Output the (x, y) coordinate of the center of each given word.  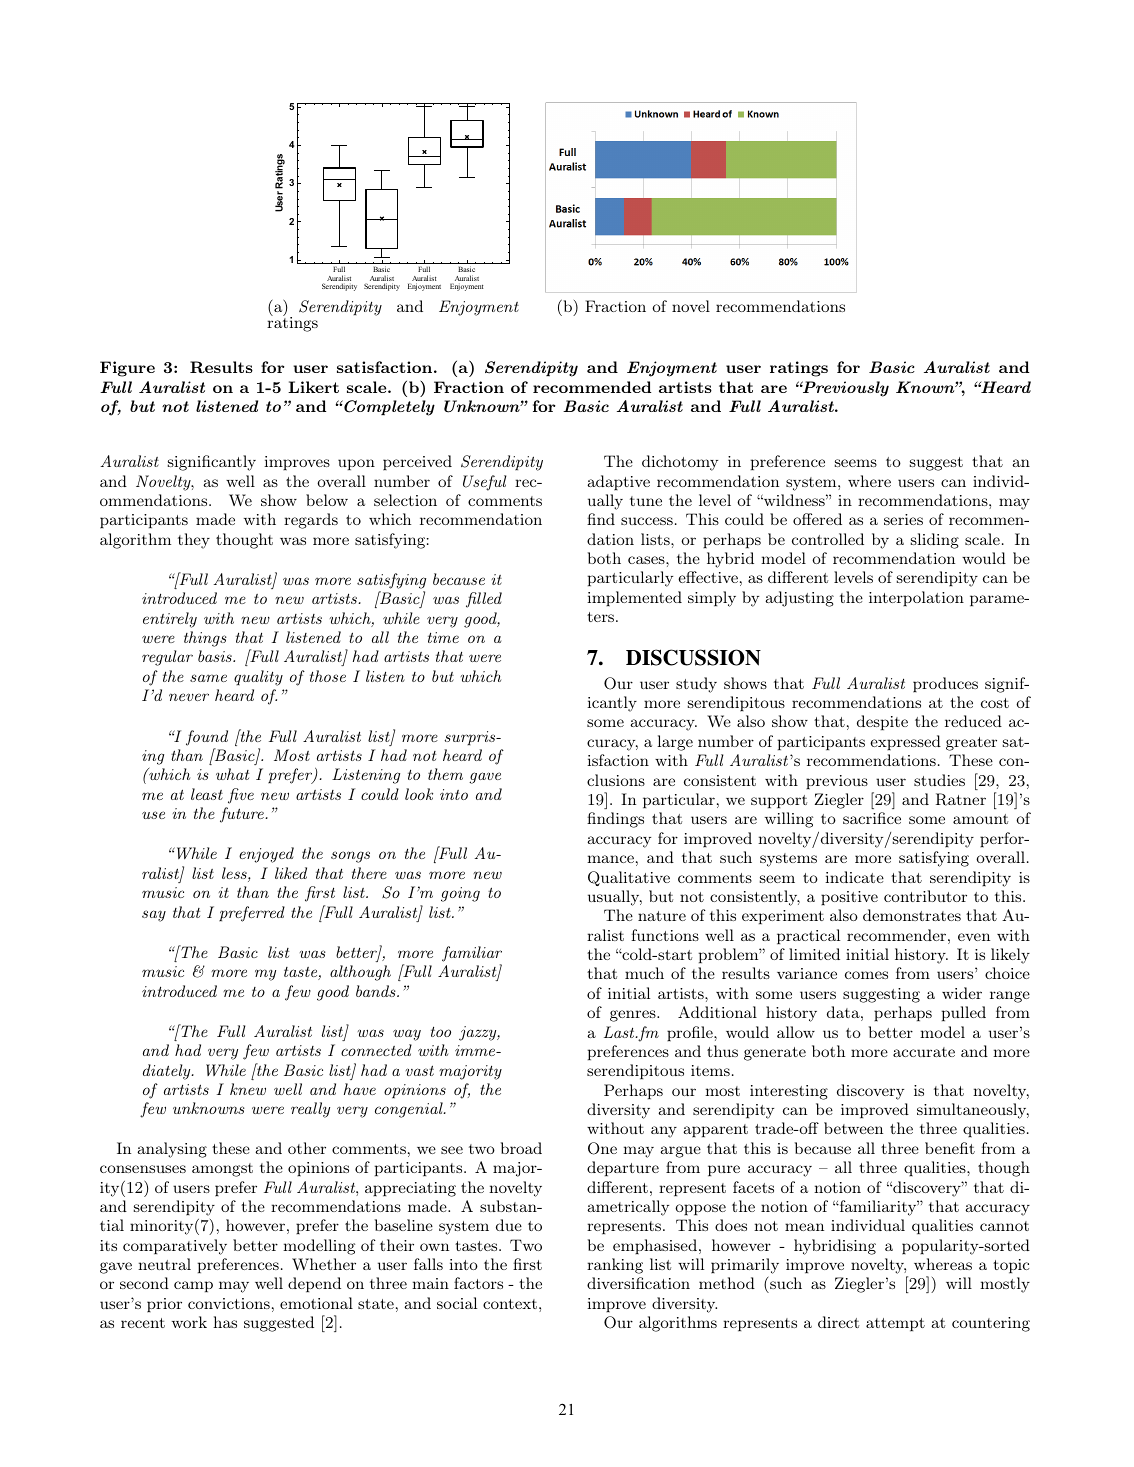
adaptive (618, 483)
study (696, 685)
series (903, 519)
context (510, 1304)
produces (945, 685)
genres (634, 1016)
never (189, 697)
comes (866, 975)
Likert (313, 387)
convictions (229, 1303)
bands (377, 991)
